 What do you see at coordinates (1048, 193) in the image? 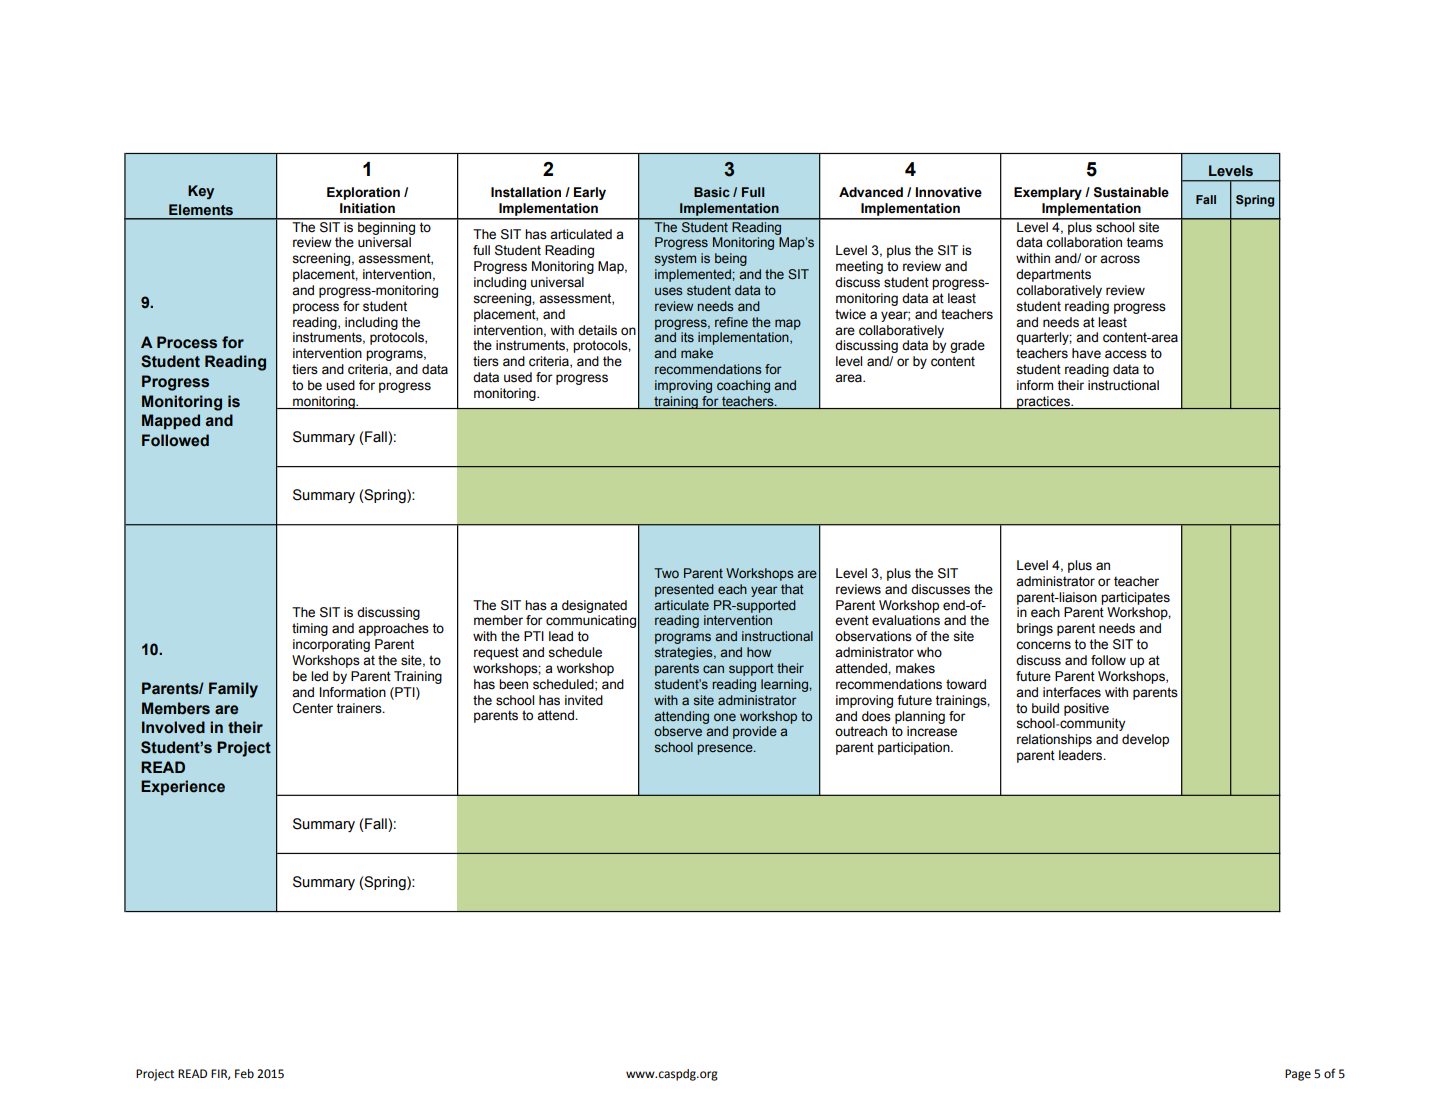
I see `Exemplary` at bounding box center [1048, 193].
